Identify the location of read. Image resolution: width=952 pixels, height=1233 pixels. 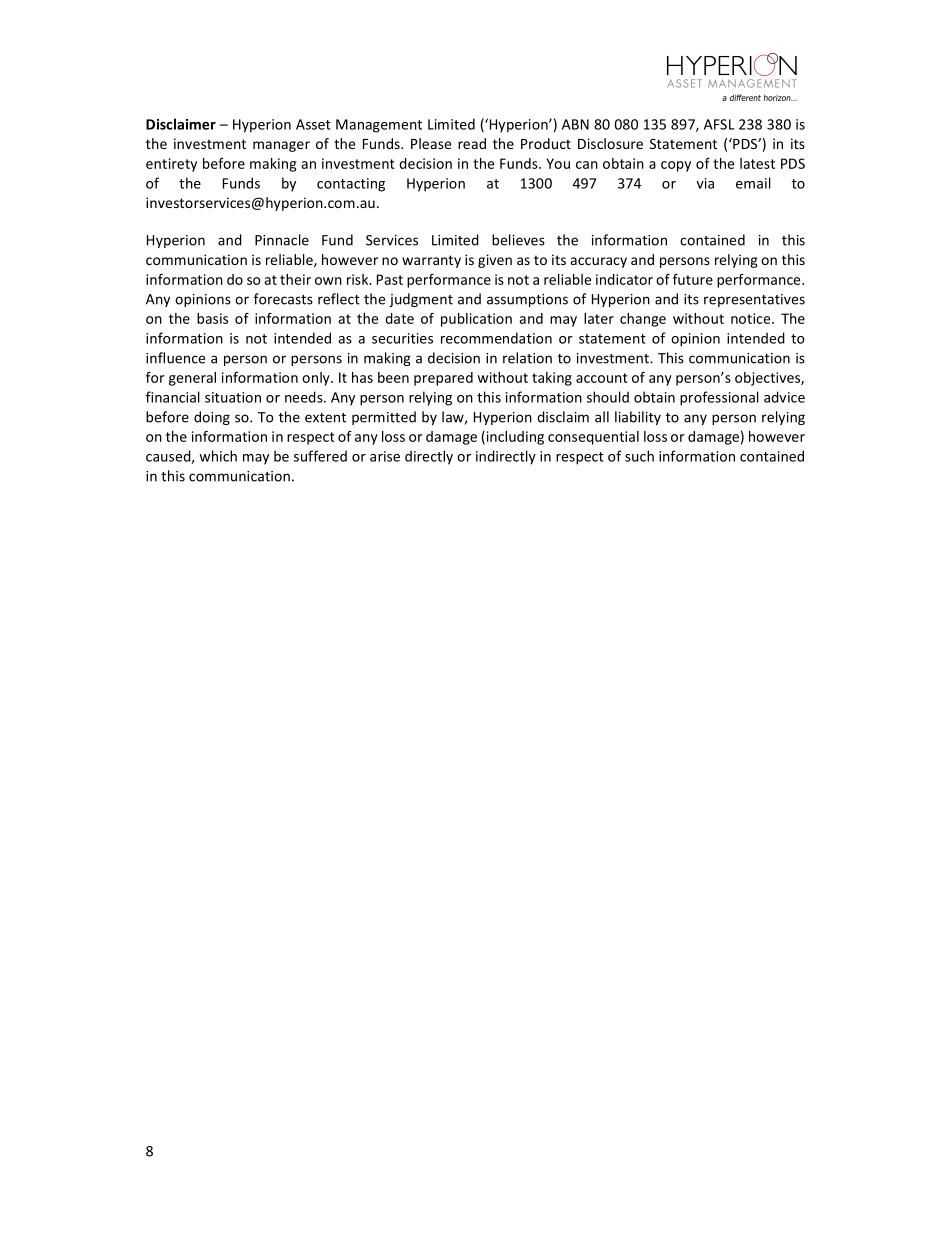
(472, 143).
